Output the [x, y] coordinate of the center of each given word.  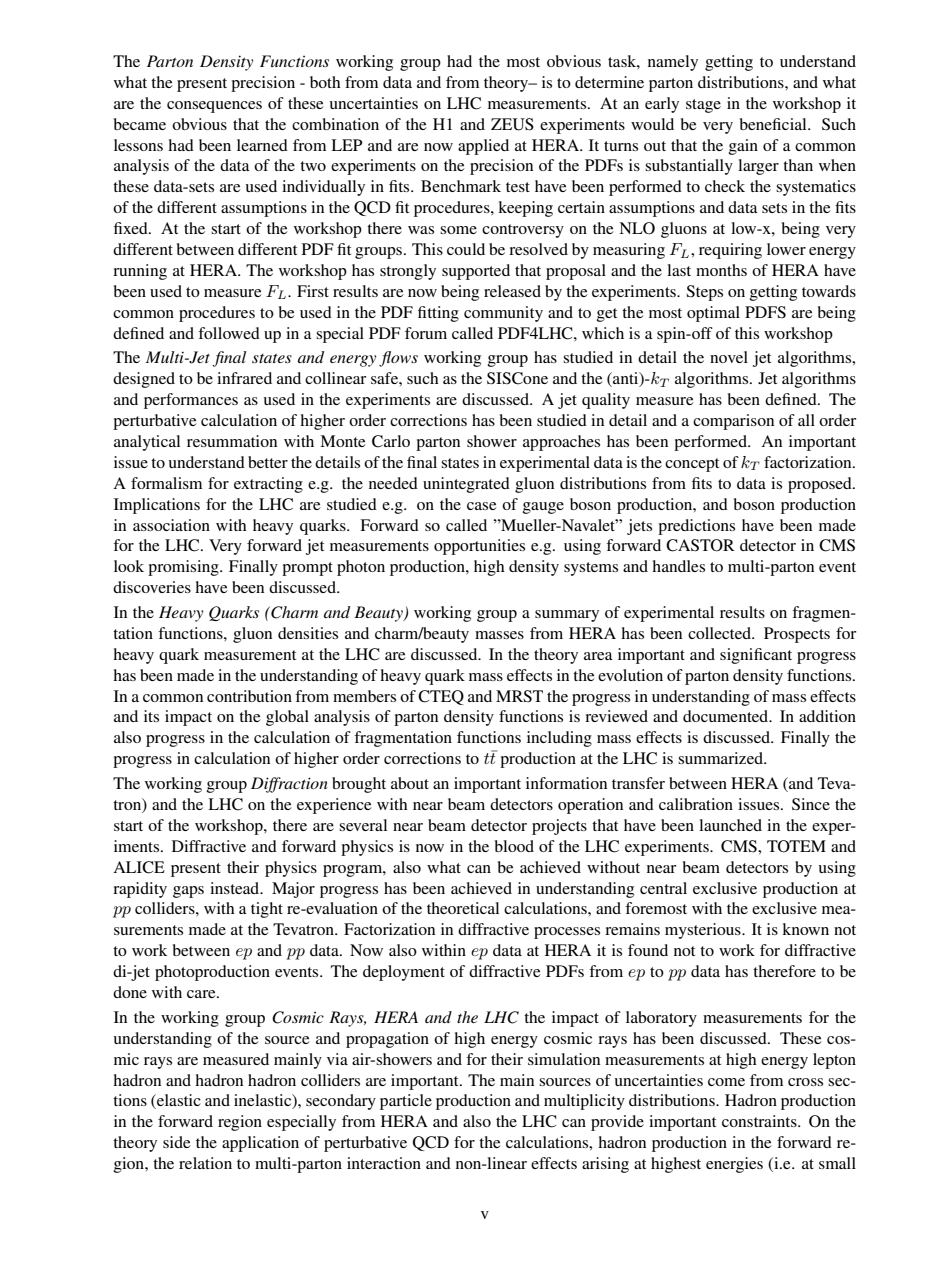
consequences [214, 107]
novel [729, 357]
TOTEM [796, 846]
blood [514, 846]
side [176, 1142]
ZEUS [512, 124]
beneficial [774, 124]
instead [236, 888]
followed [229, 333]
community [503, 314]
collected [721, 633]
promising [184, 568]
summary [567, 616]
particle [406, 1102]
